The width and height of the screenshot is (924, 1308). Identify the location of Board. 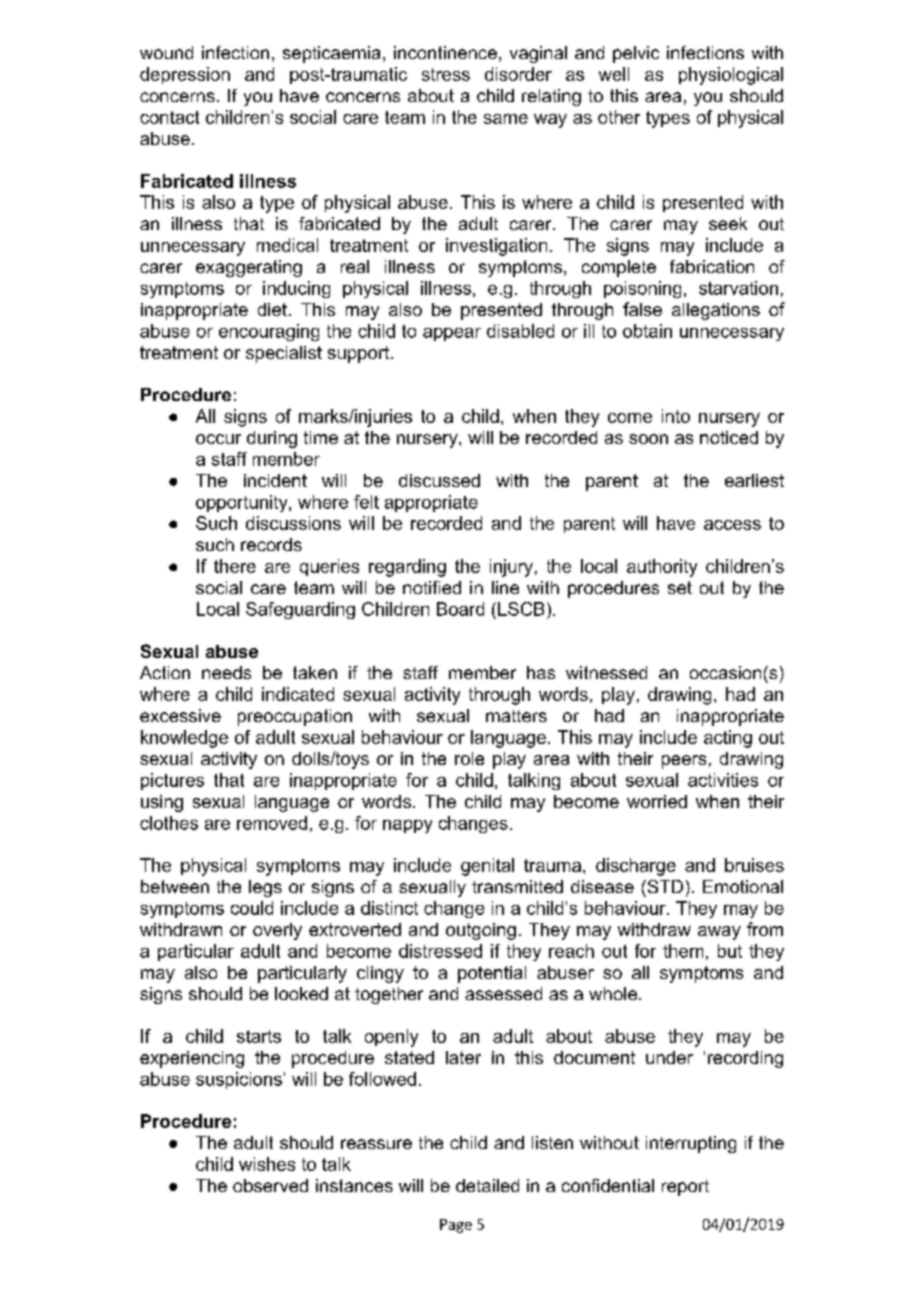
(460, 609).
